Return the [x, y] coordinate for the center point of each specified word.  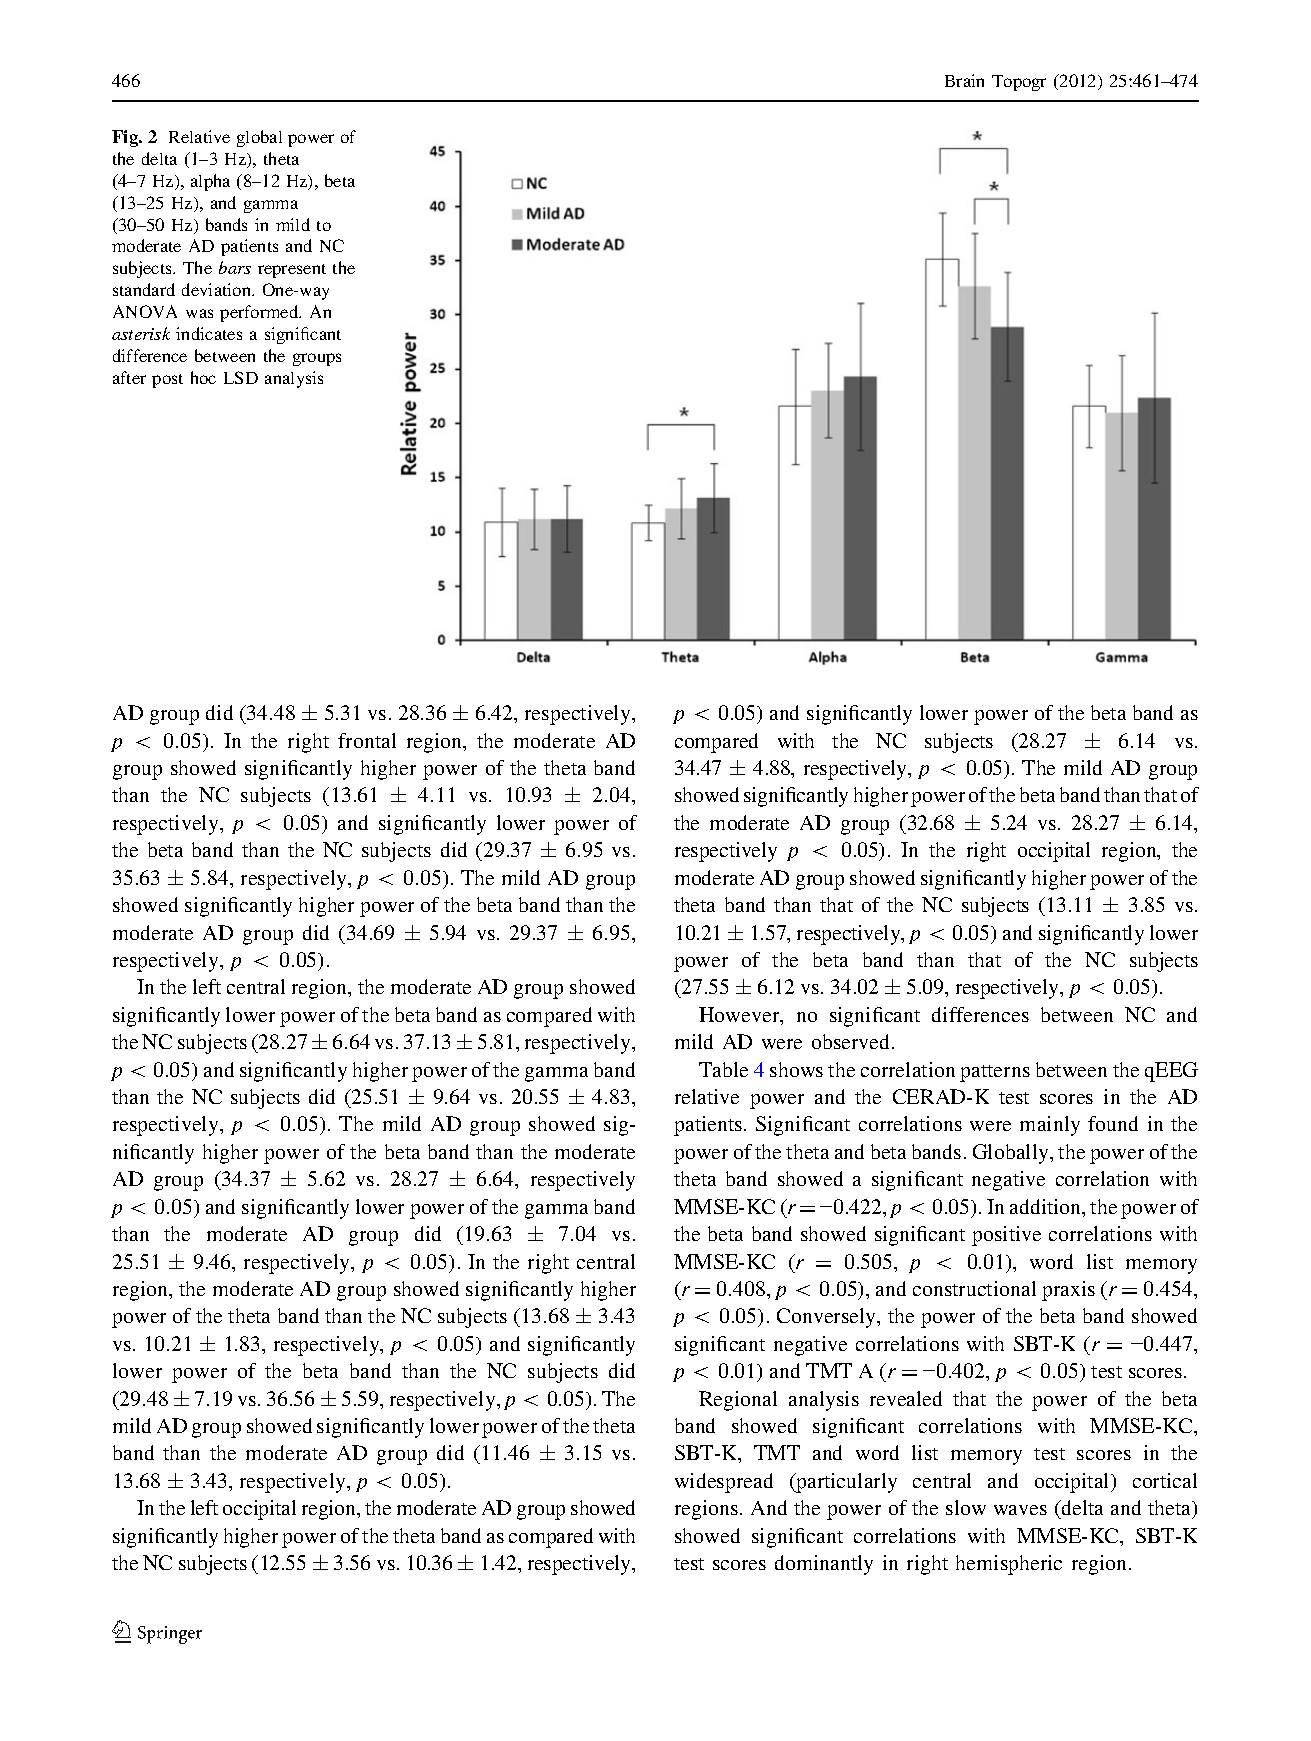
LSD [241, 377]
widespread [724, 1483]
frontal [367, 740]
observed [852, 1041]
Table [723, 1069]
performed [260, 313]
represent [292, 271]
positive [1006, 1236]
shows [796, 1069]
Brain [964, 80]
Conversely [828, 1318]
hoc [203, 377]
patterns [995, 1073]
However [740, 1016]
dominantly [824, 1565]
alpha [210, 182]
